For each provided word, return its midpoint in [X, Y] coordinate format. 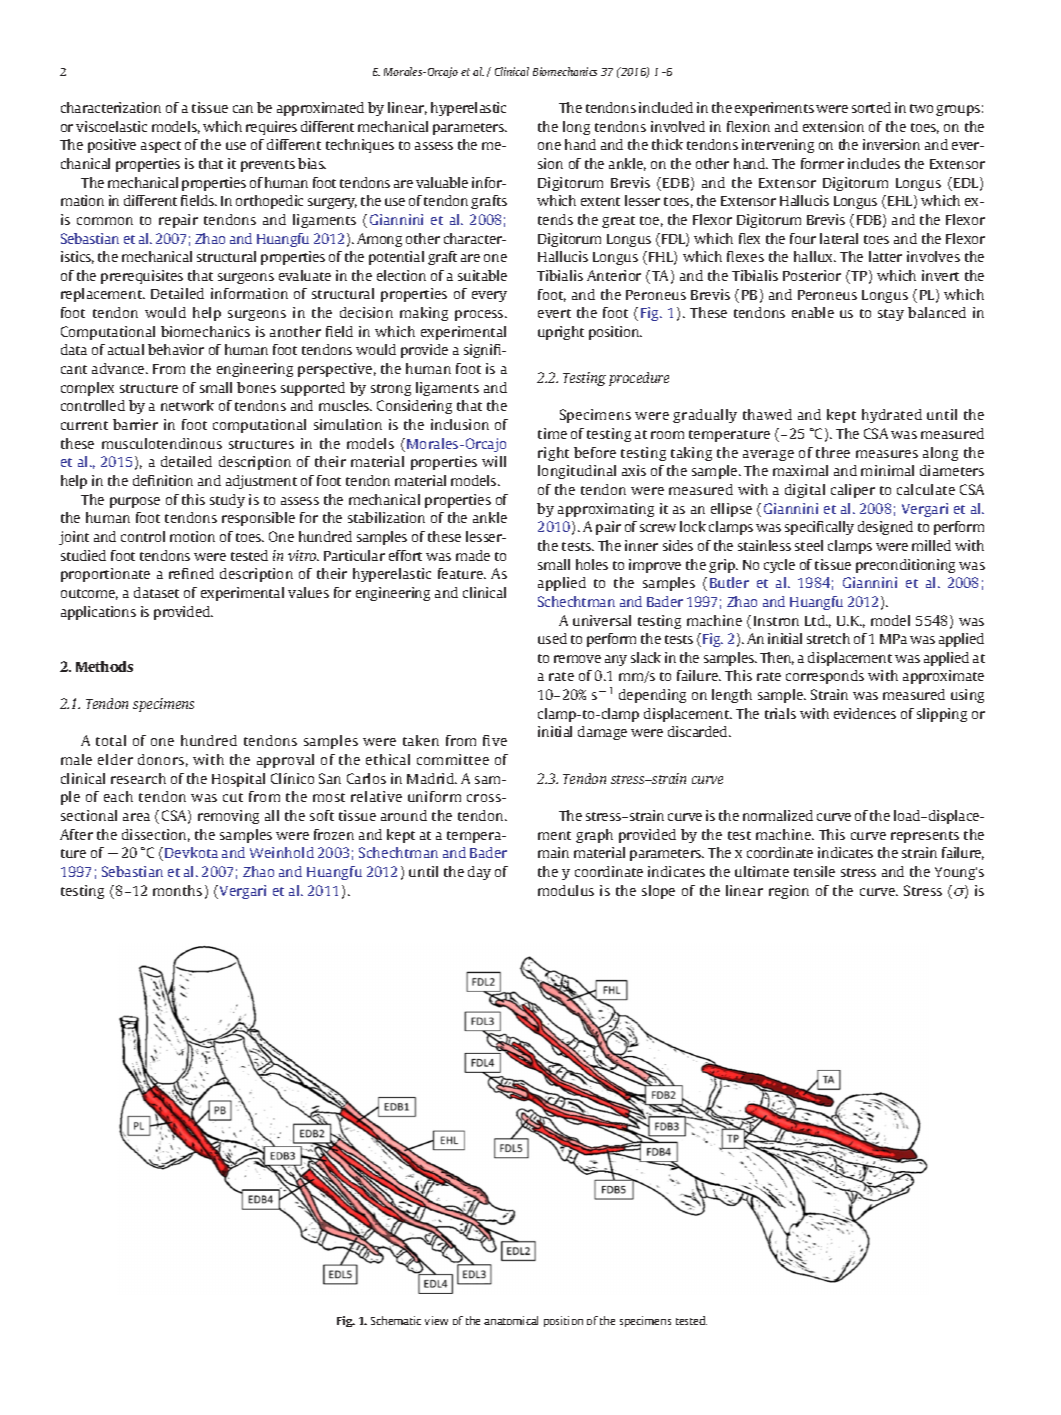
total [111, 740]
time [552, 433]
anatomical [511, 1320]
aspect [161, 147]
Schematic [396, 1320]
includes [874, 163]
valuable [442, 182]
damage [602, 733]
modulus [566, 890]
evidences [865, 713]
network [187, 405]
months [177, 890]
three [833, 452]
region [789, 892]
